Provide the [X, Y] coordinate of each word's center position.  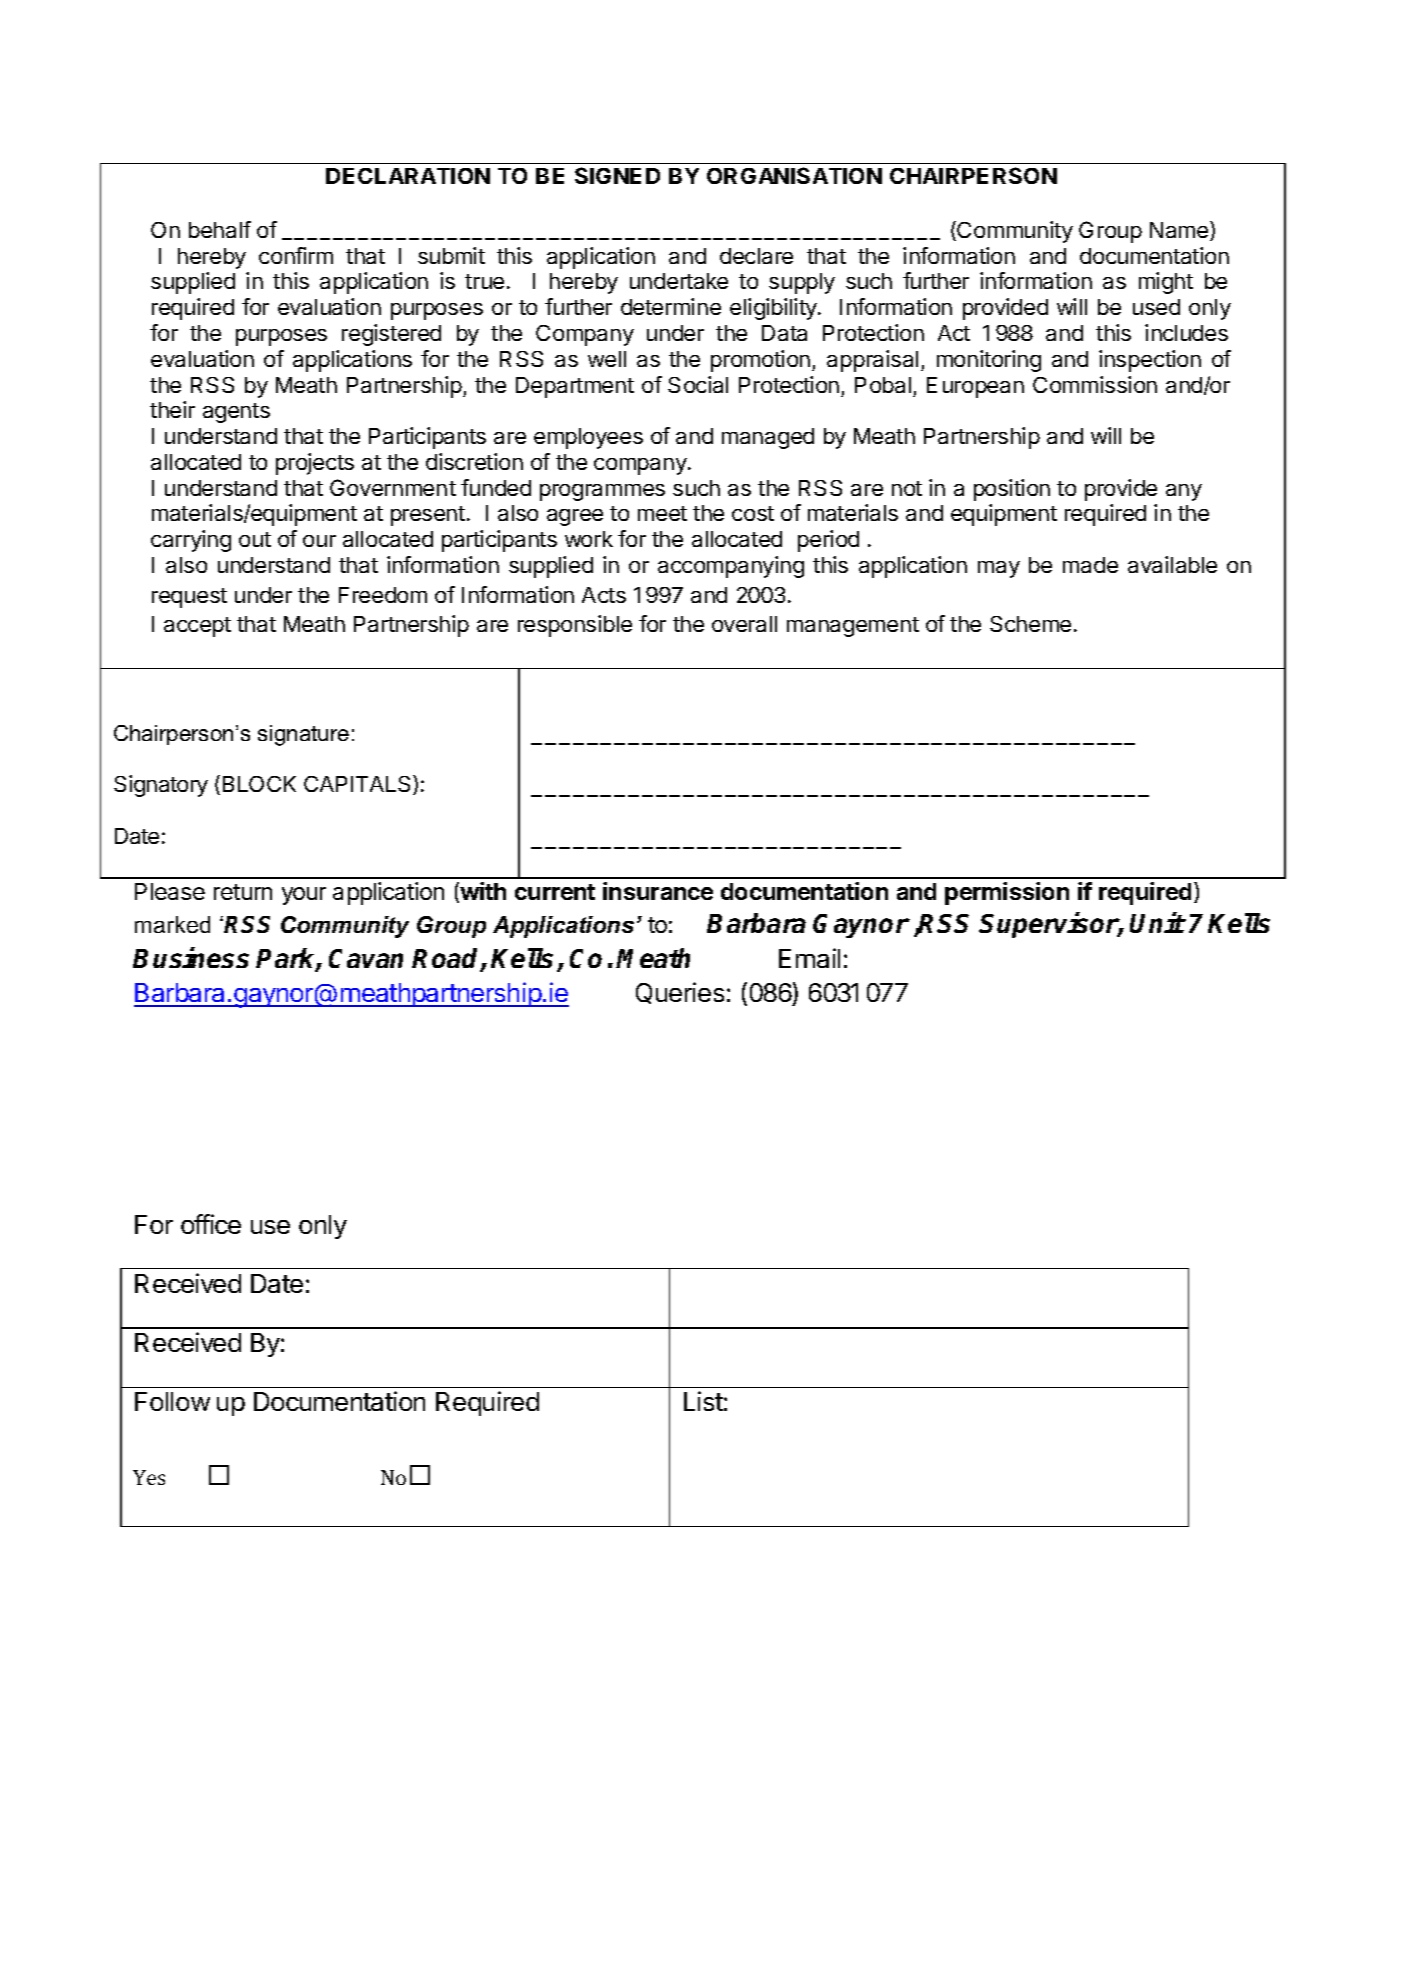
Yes [149, 1477]
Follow [172, 1401]
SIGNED [617, 175]
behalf [220, 229]
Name [1180, 231]
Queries [680, 993]
